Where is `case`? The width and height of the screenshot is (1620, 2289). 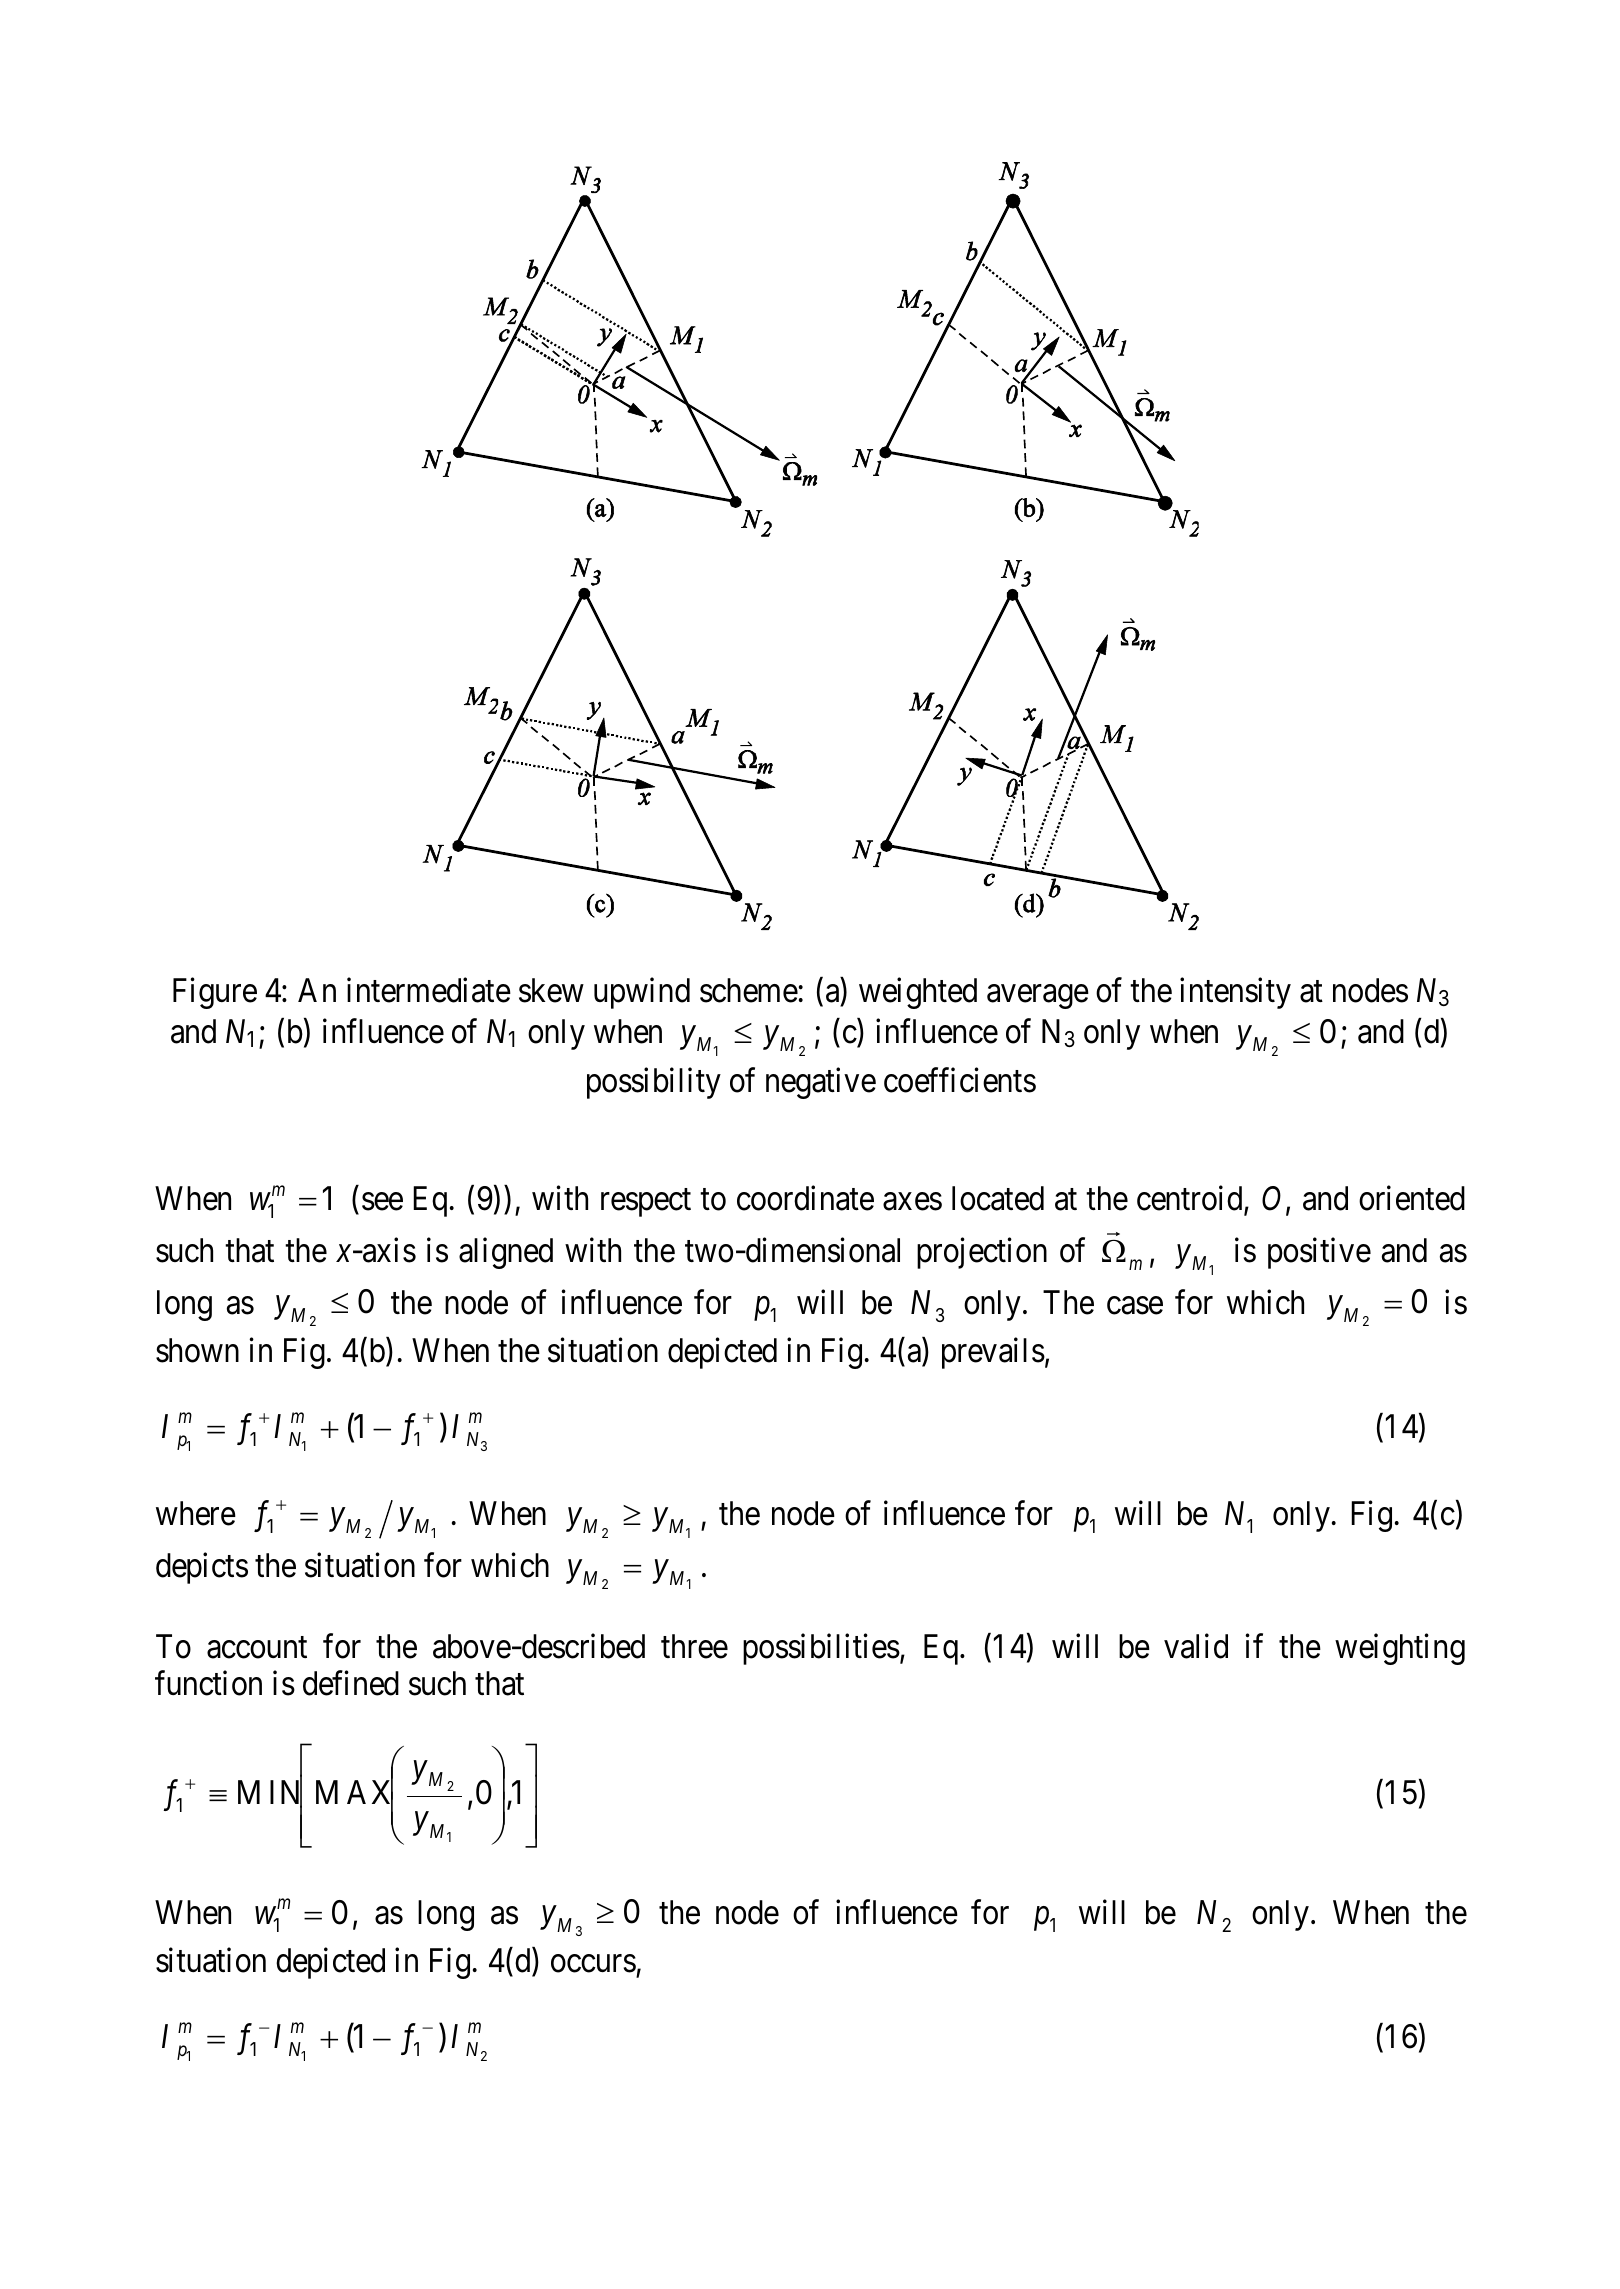 case is located at coordinates (1135, 1306).
